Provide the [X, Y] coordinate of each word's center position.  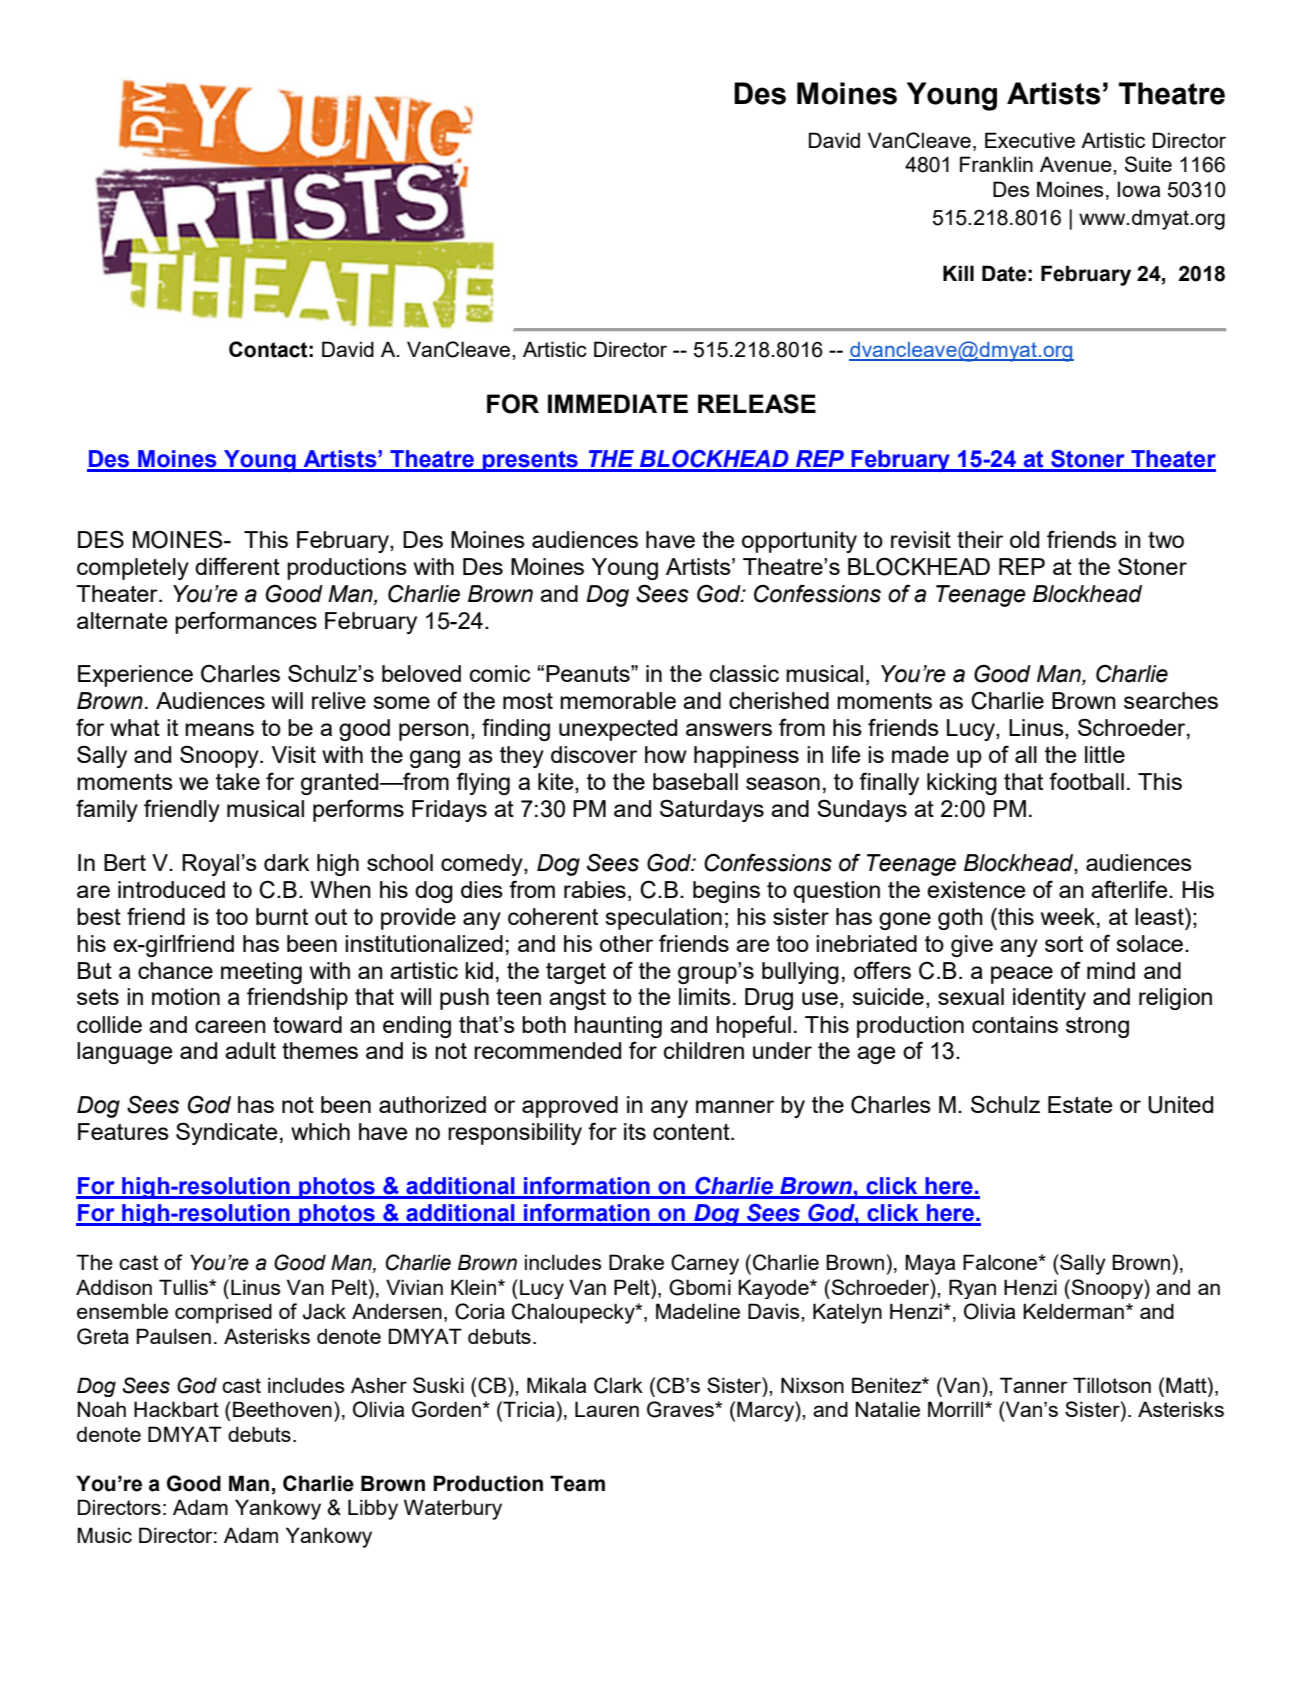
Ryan [972, 1289]
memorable [618, 700]
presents [530, 461]
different [237, 566]
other [626, 943]
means [219, 729]
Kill [958, 273]
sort [1064, 943]
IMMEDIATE [618, 403]
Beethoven [282, 1409]
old [1024, 539]
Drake [636, 1262]
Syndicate [227, 1133]
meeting [261, 973]
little [1105, 754]
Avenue [1077, 164]
